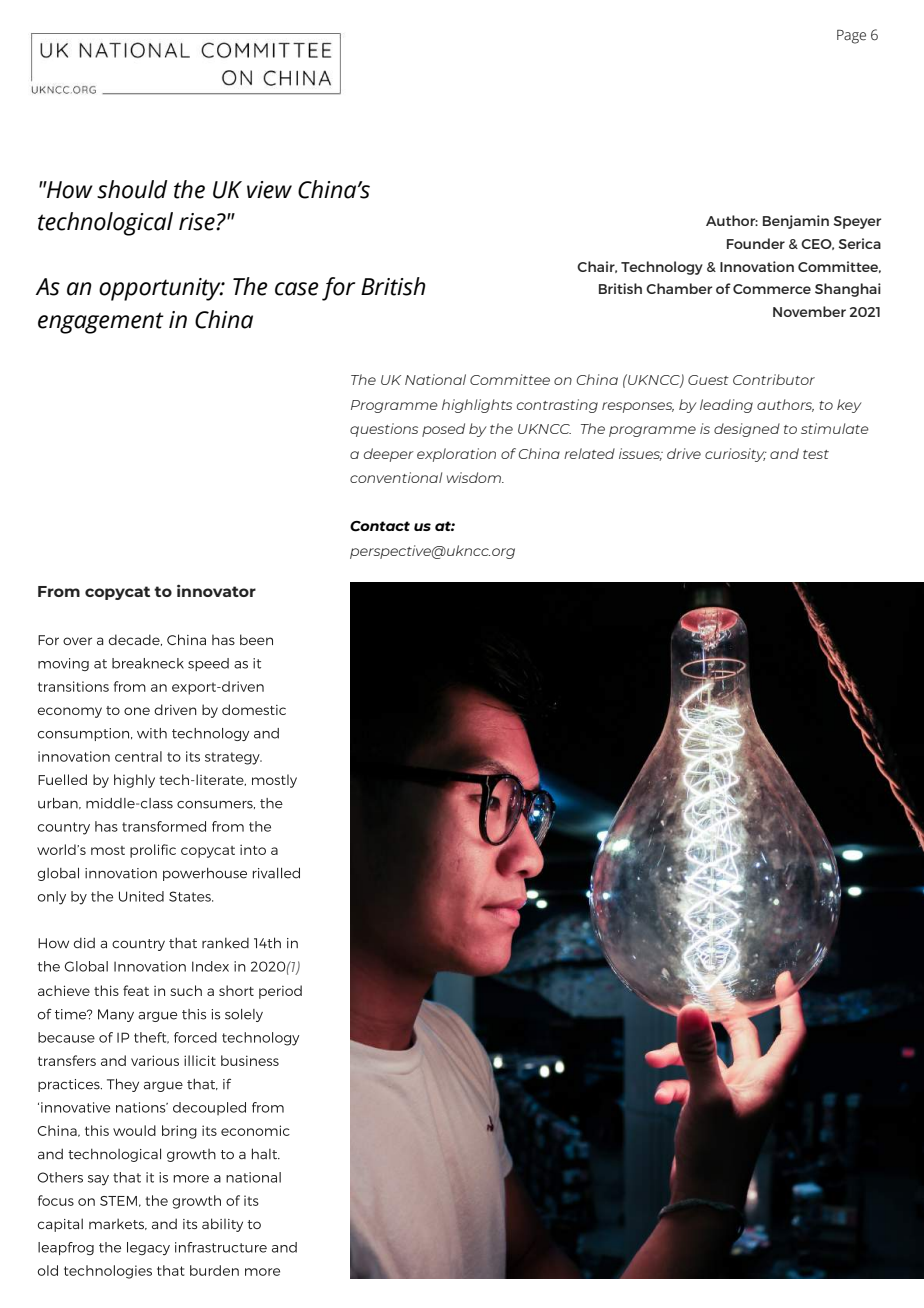 This image has height=1308, width=924. Describe the element at coordinates (851, 37) in the image. I see `Page` at that location.
